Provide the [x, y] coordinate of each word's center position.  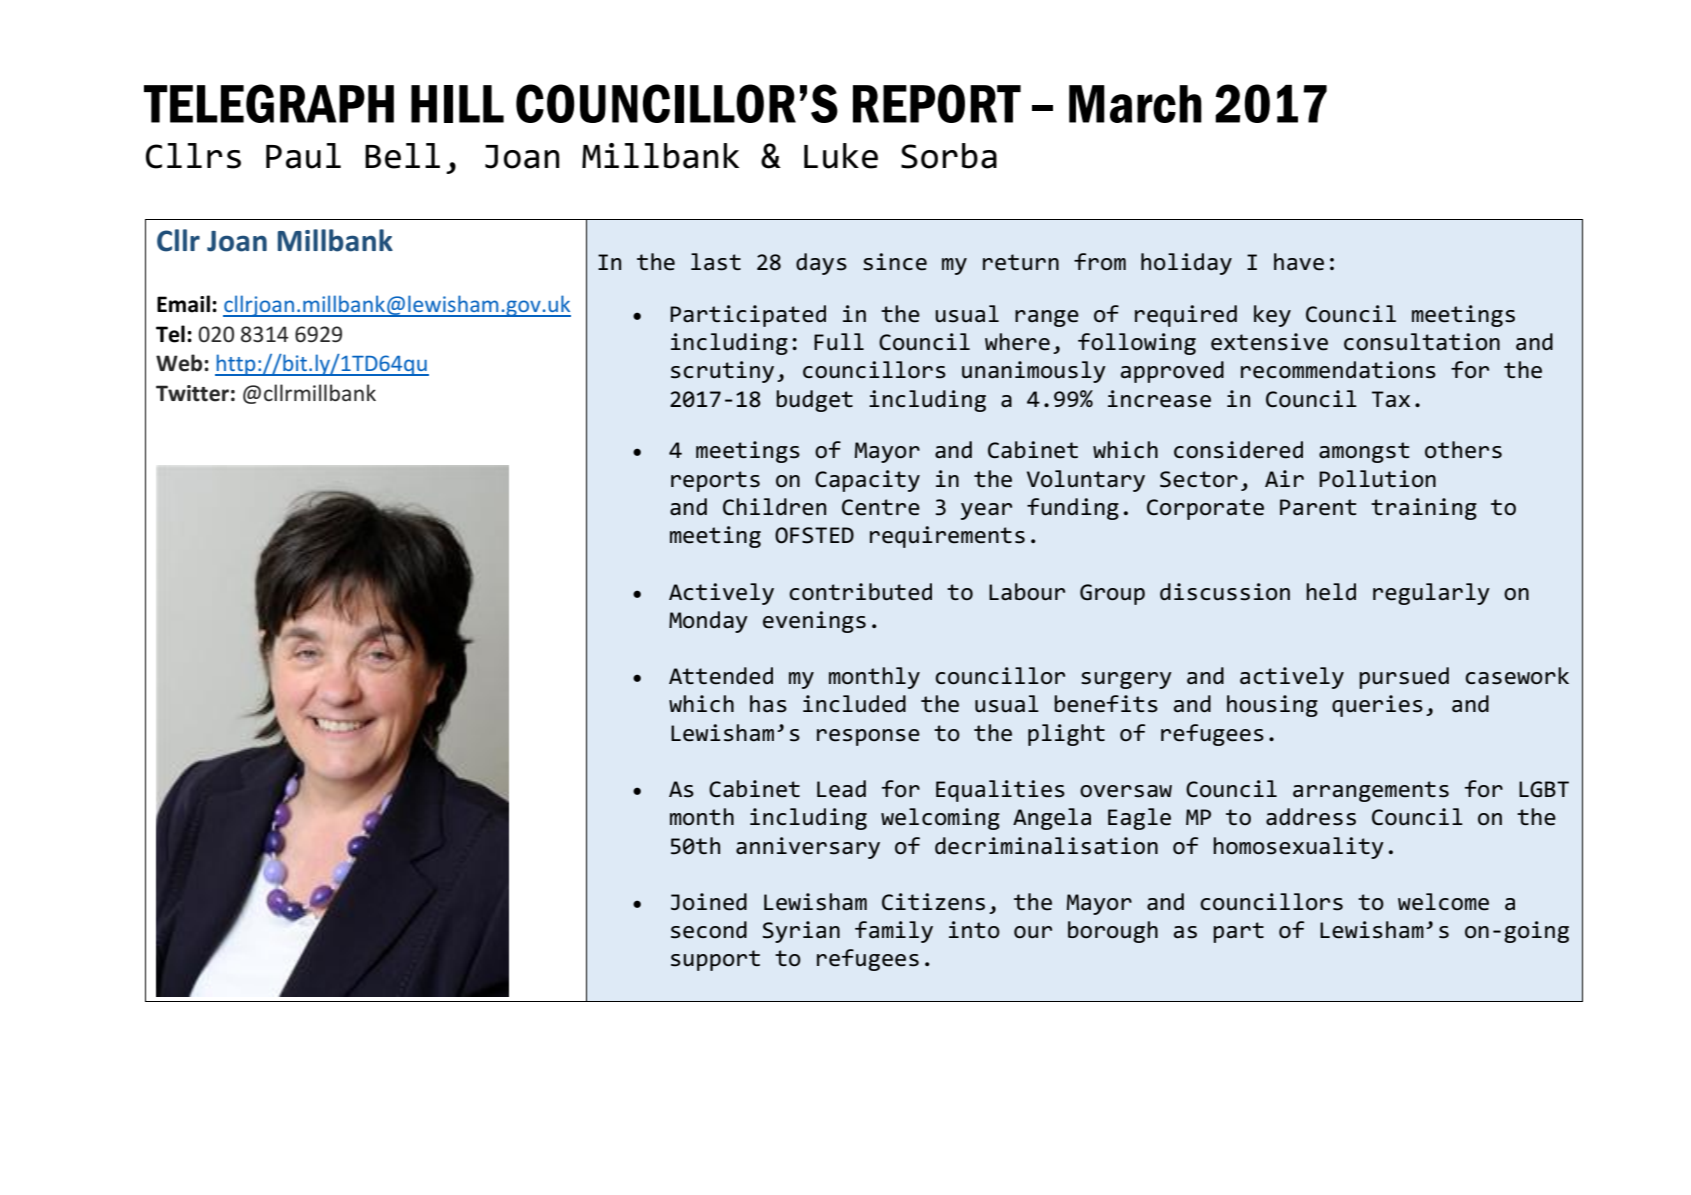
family [894, 932]
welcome [1443, 902]
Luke [841, 156]
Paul [303, 156]
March [1135, 104]
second [709, 930]
